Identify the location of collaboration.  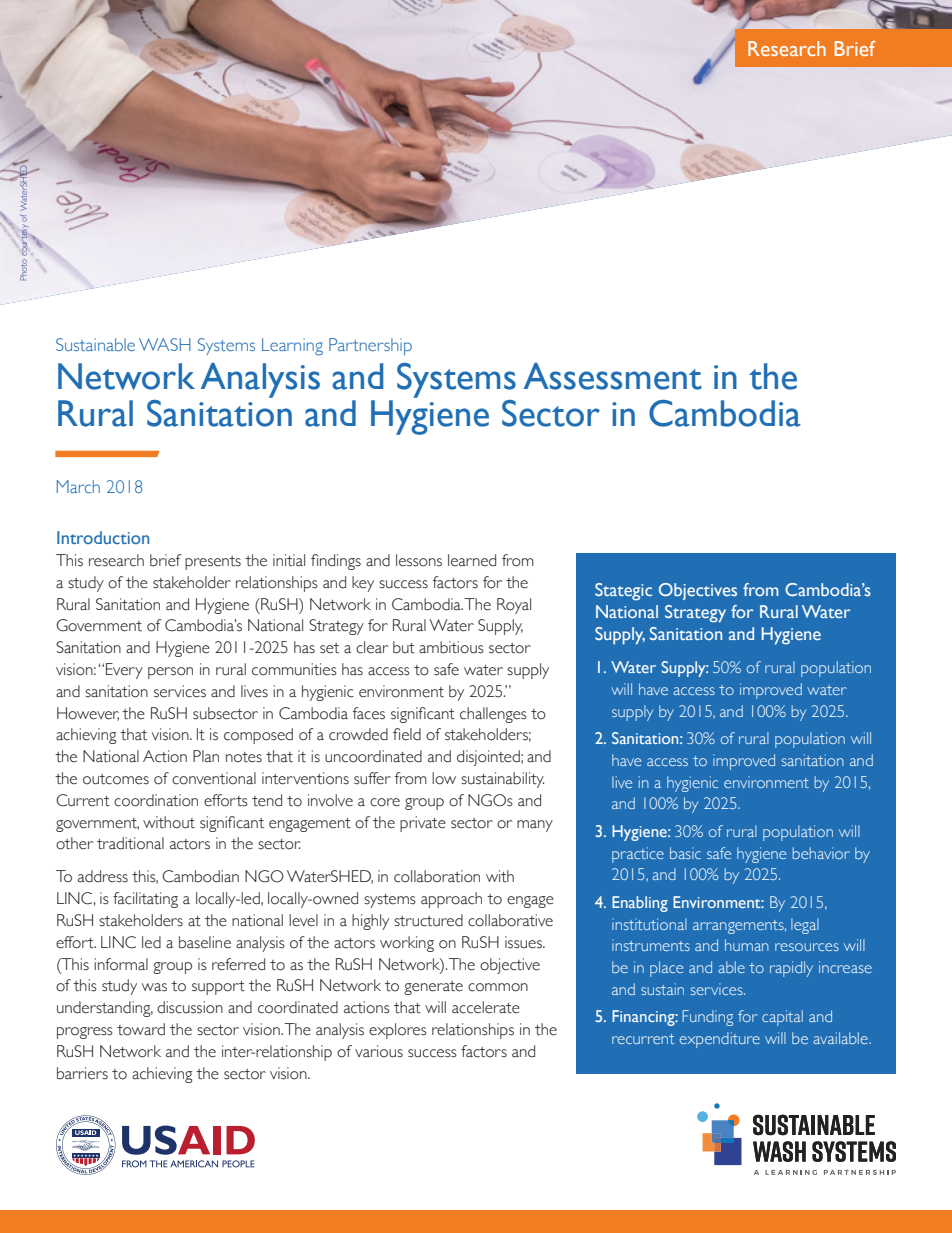
(437, 876).
